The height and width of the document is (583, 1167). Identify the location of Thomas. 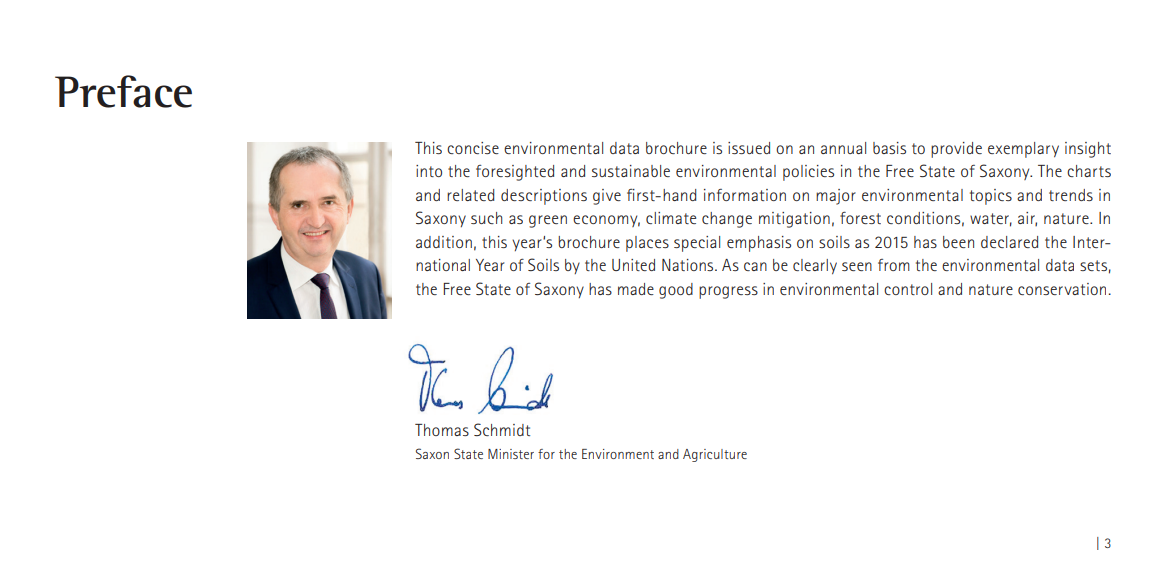
(442, 430).
